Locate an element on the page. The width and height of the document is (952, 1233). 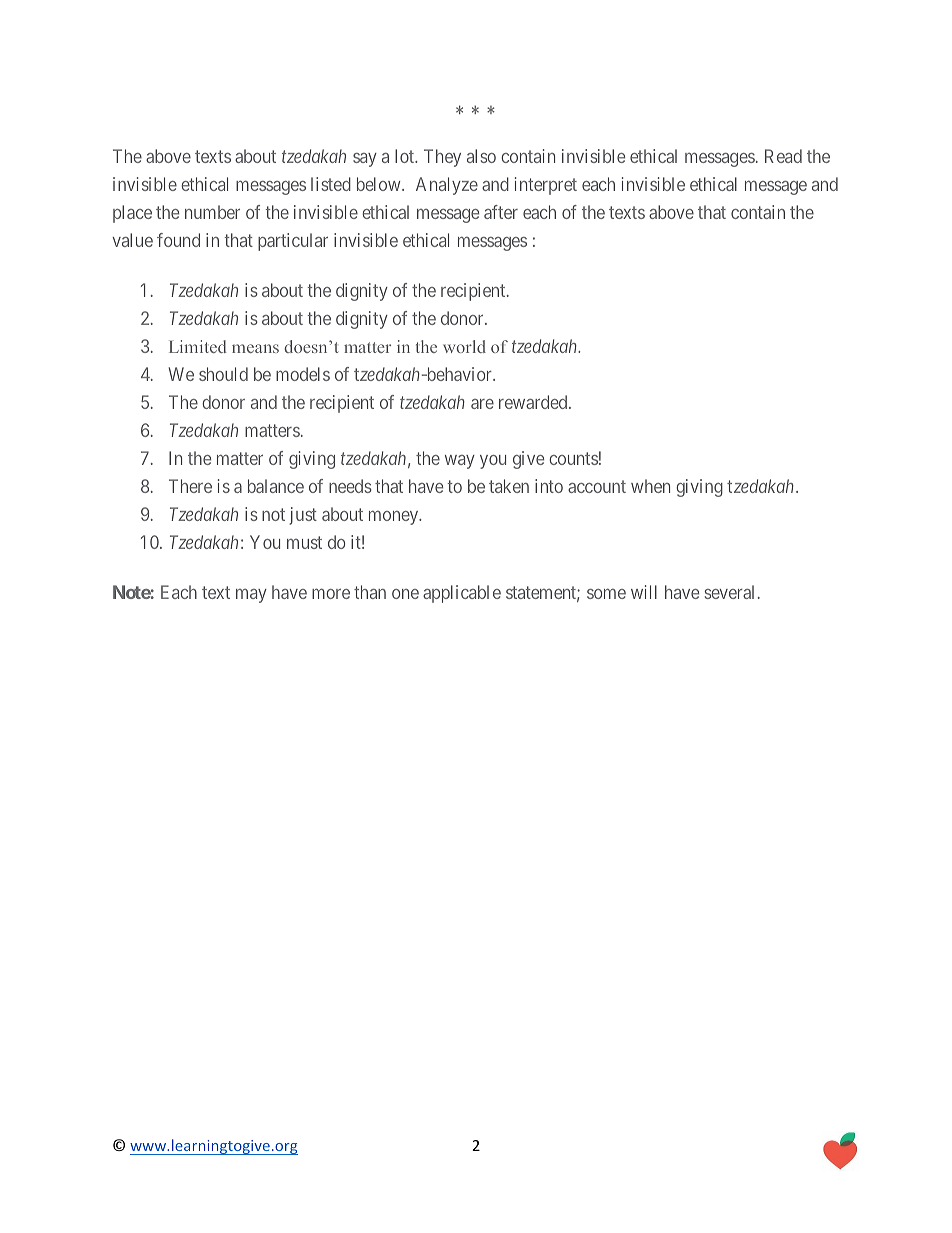
Limited is located at coordinates (198, 346).
